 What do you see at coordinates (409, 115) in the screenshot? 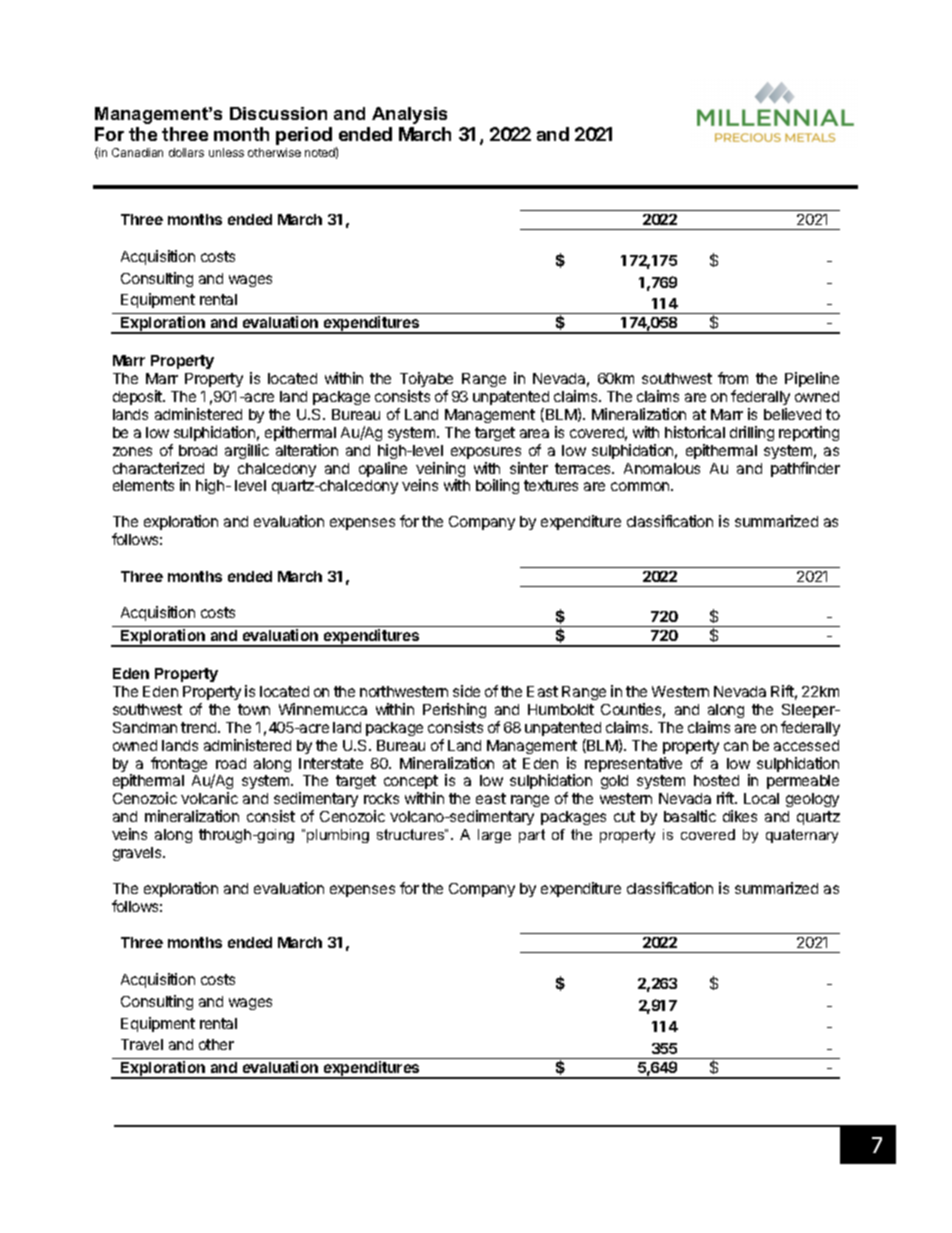
I see `Analysis` at bounding box center [409, 115].
